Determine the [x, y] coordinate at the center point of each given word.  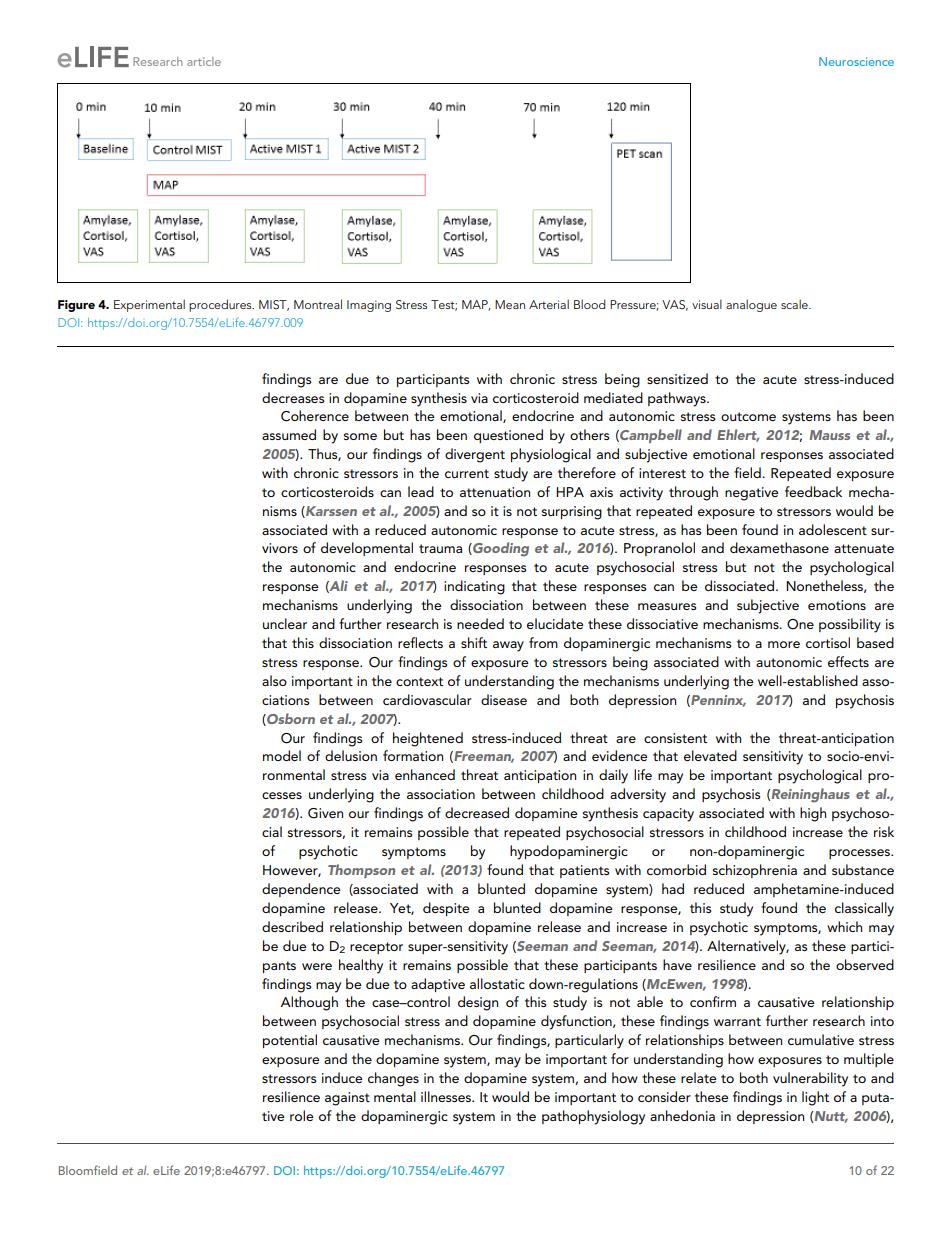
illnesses [447, 1096]
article [204, 61]
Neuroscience [856, 61]
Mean [510, 304]
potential [290, 1041]
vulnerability [810, 1079]
